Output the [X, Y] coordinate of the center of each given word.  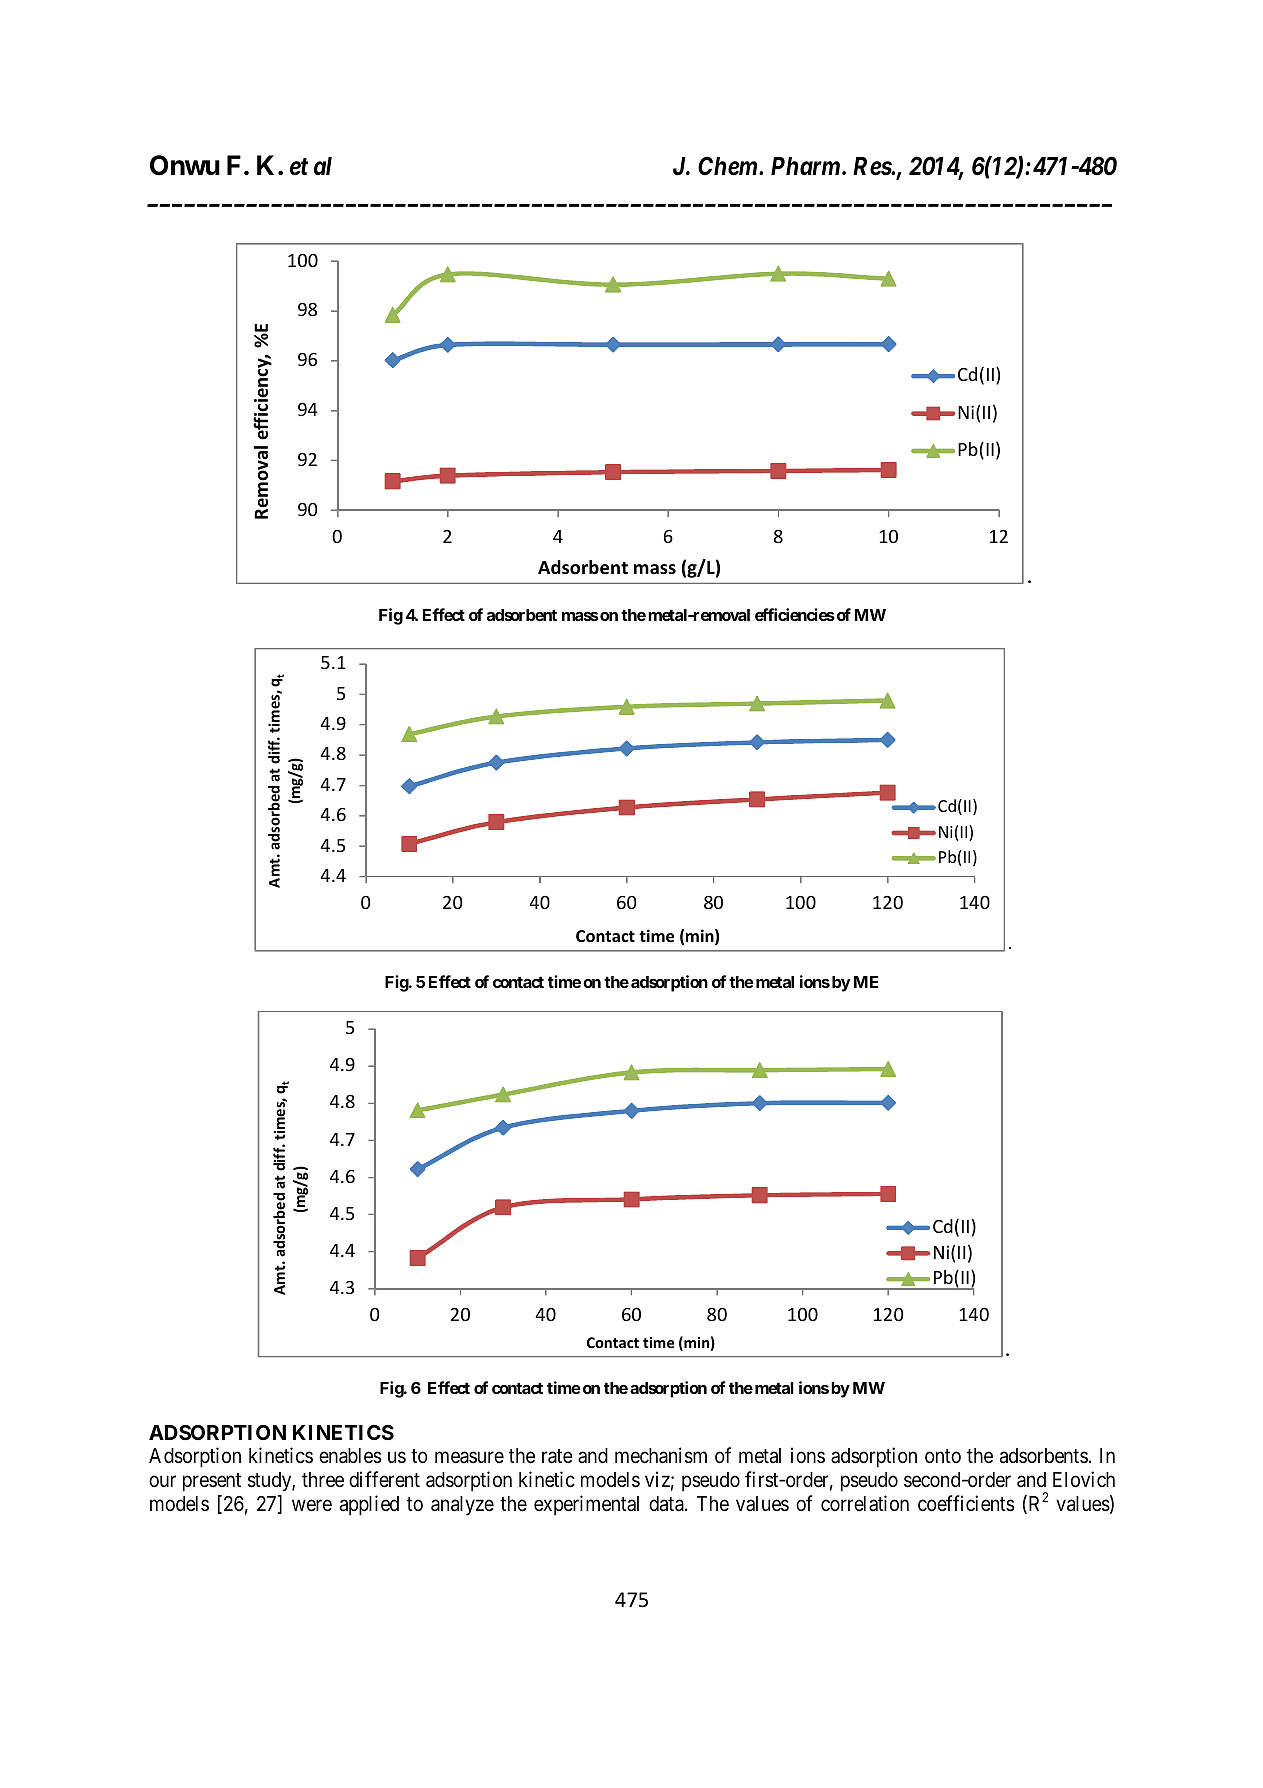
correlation [865, 1503]
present [212, 1482]
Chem [727, 166]
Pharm [805, 166]
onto [943, 1456]
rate [557, 1457]
